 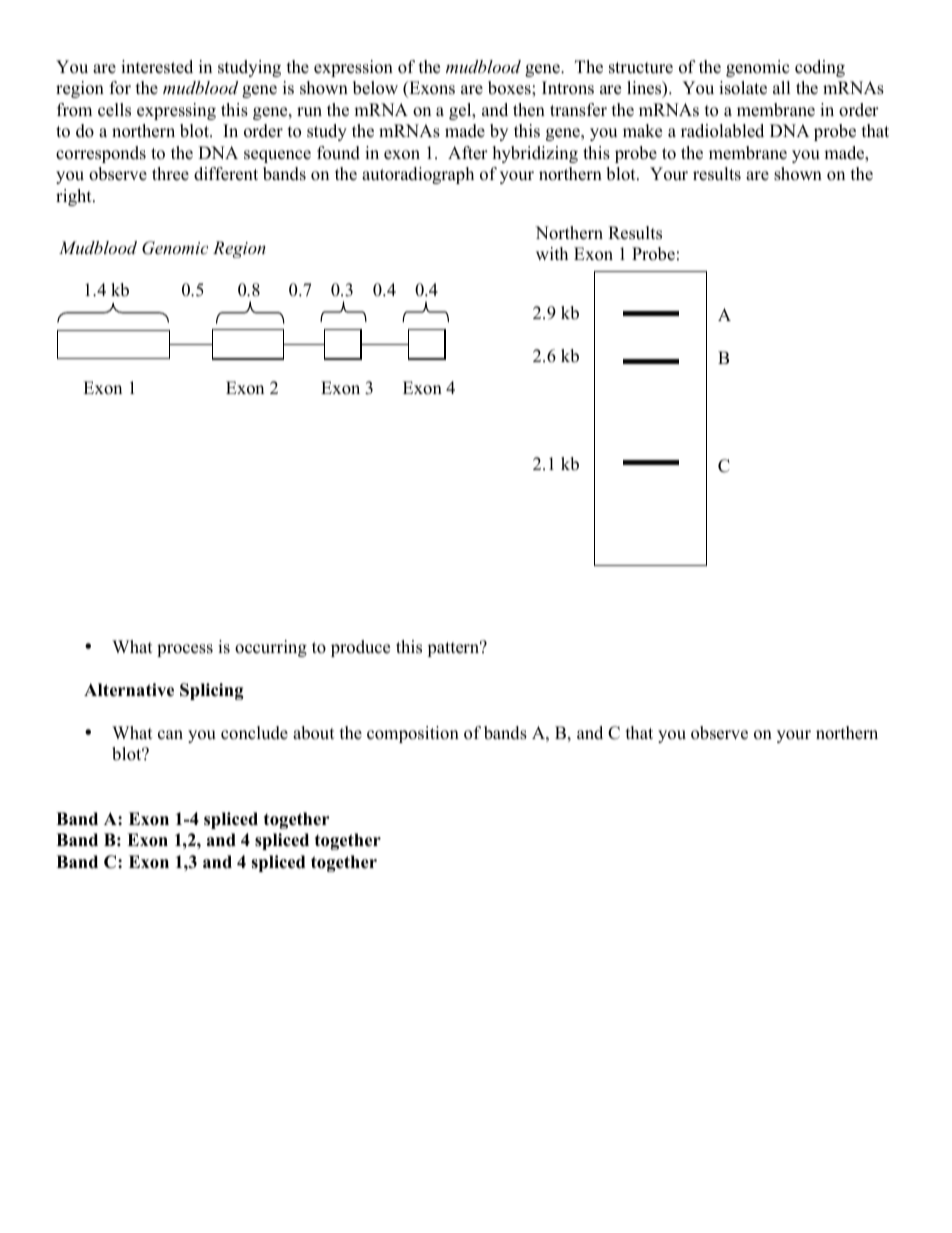 I want to click on pattern, so click(x=454, y=648).
